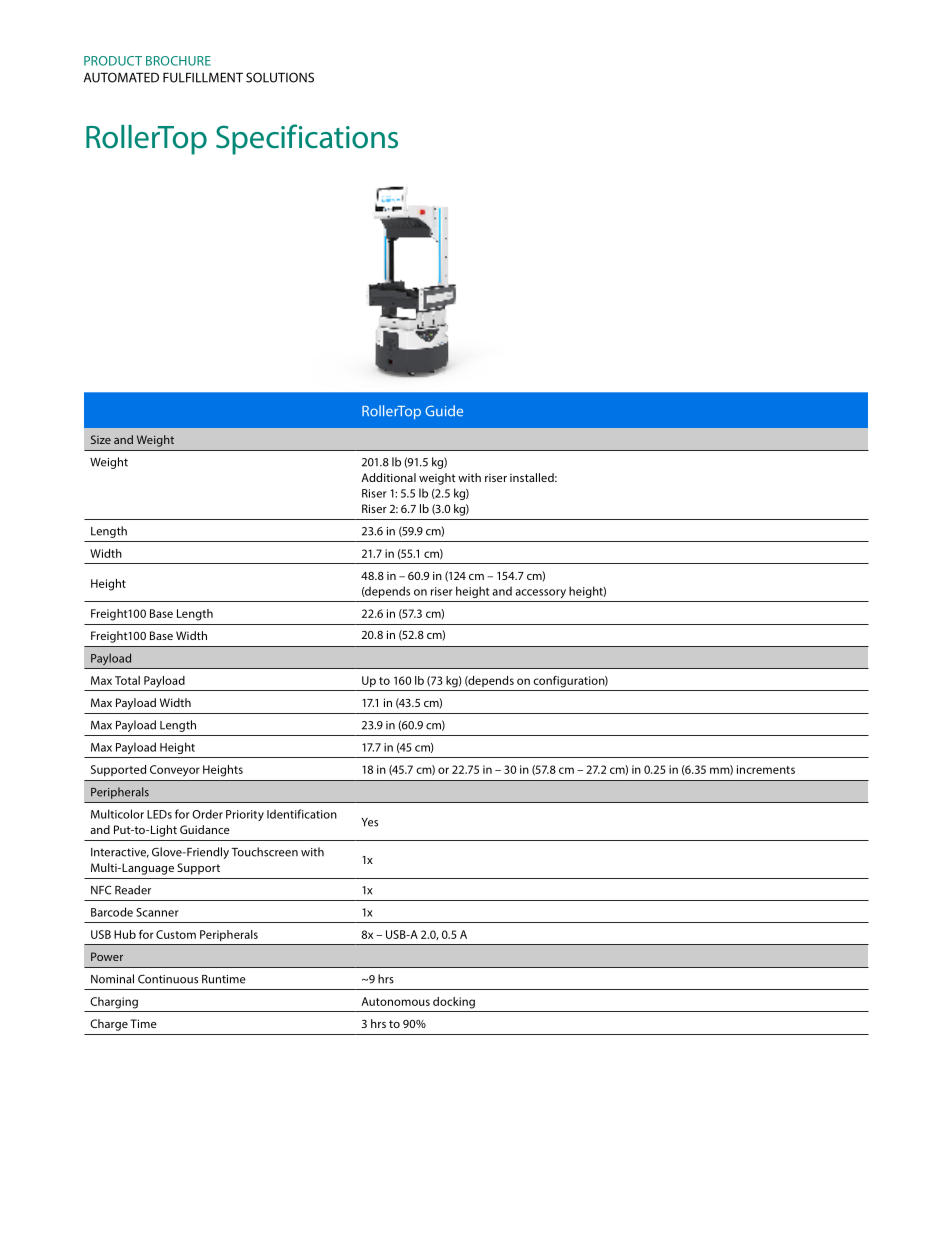  What do you see at coordinates (203, 77) in the document?
I see `FULFILLMENT` at bounding box center [203, 77].
